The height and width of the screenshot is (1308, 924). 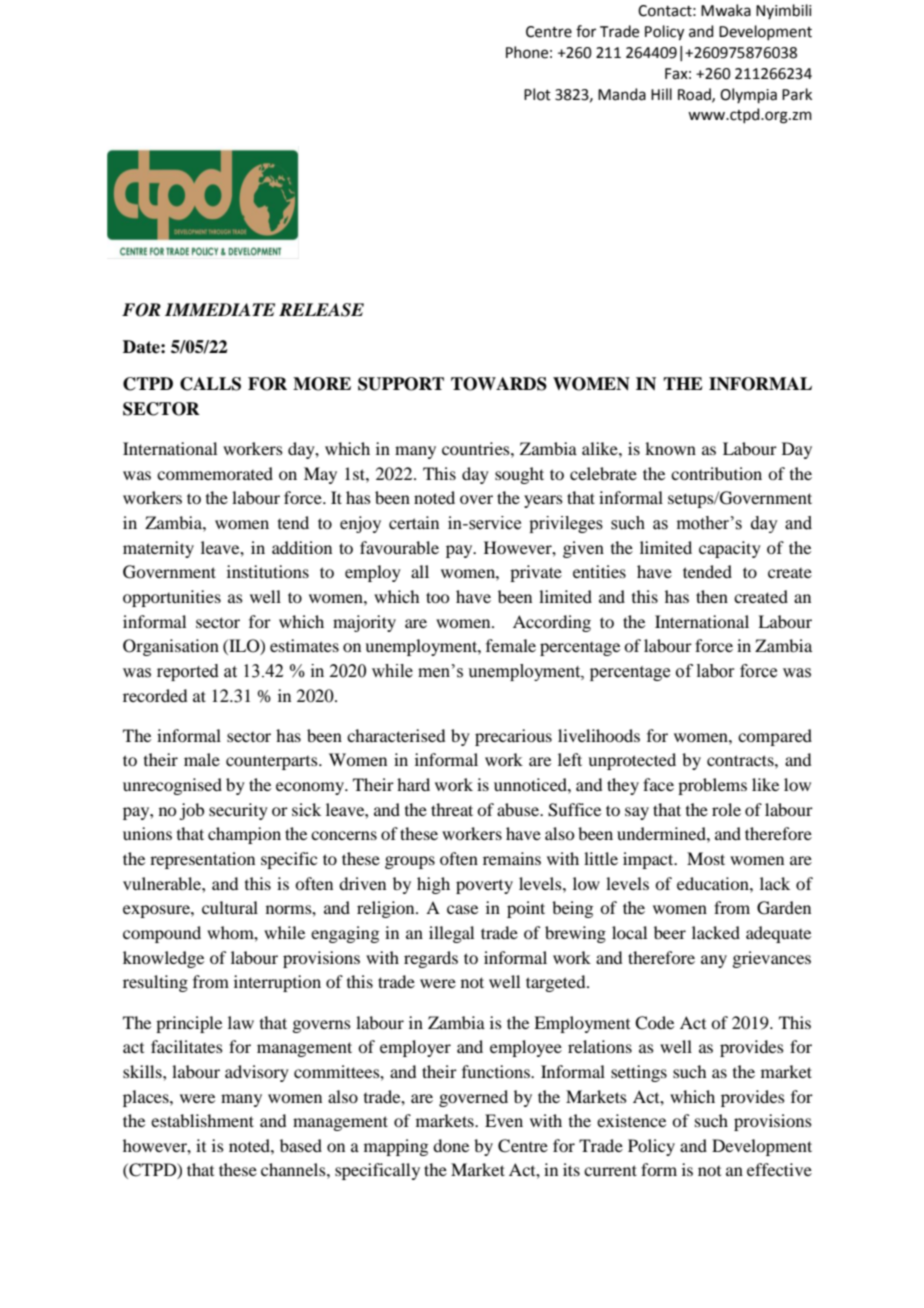 What do you see at coordinates (215, 473) in the screenshot?
I see `commemorated` at bounding box center [215, 473].
